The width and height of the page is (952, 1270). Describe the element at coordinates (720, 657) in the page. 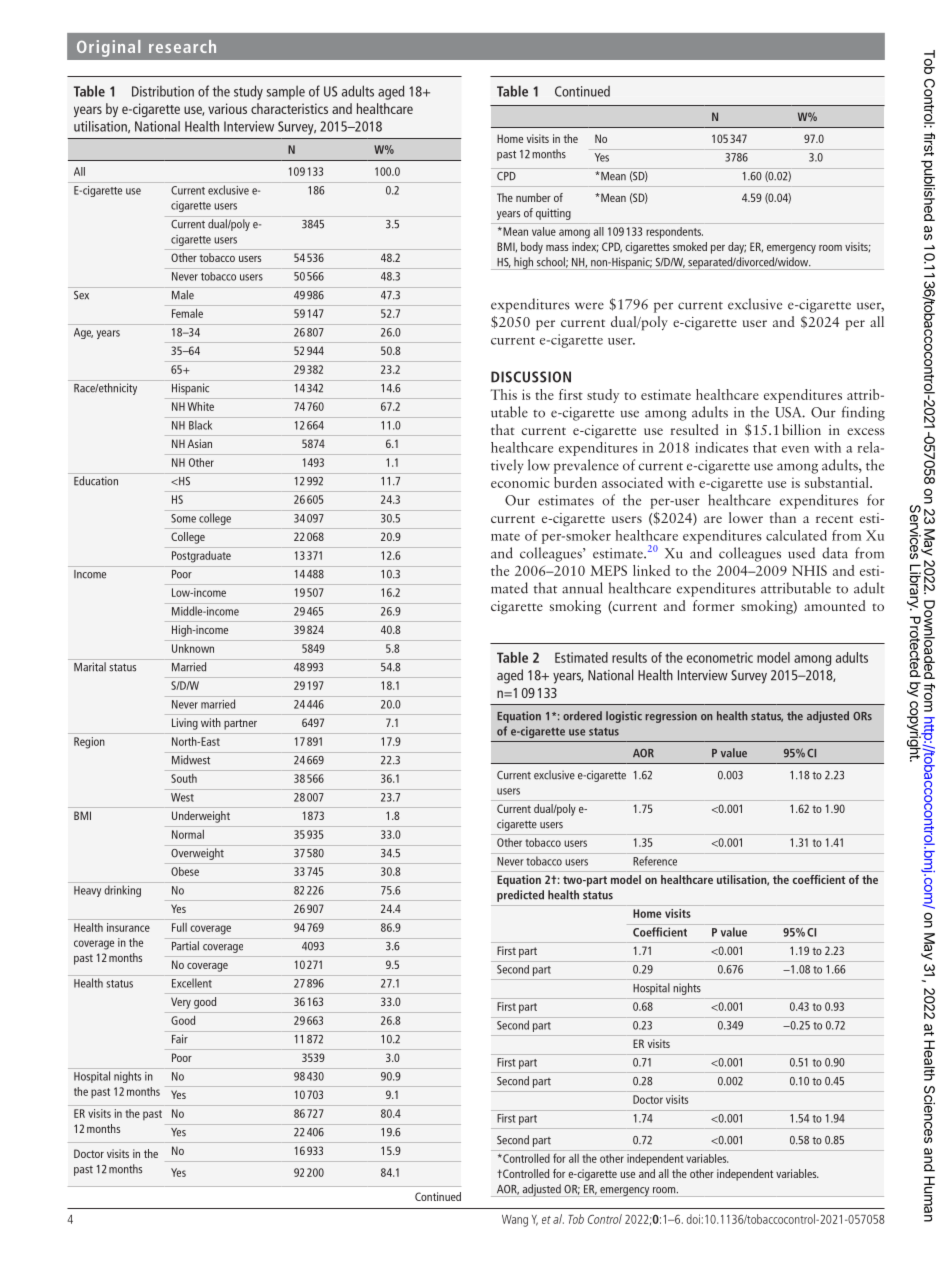

I see `econometric` at that location.
